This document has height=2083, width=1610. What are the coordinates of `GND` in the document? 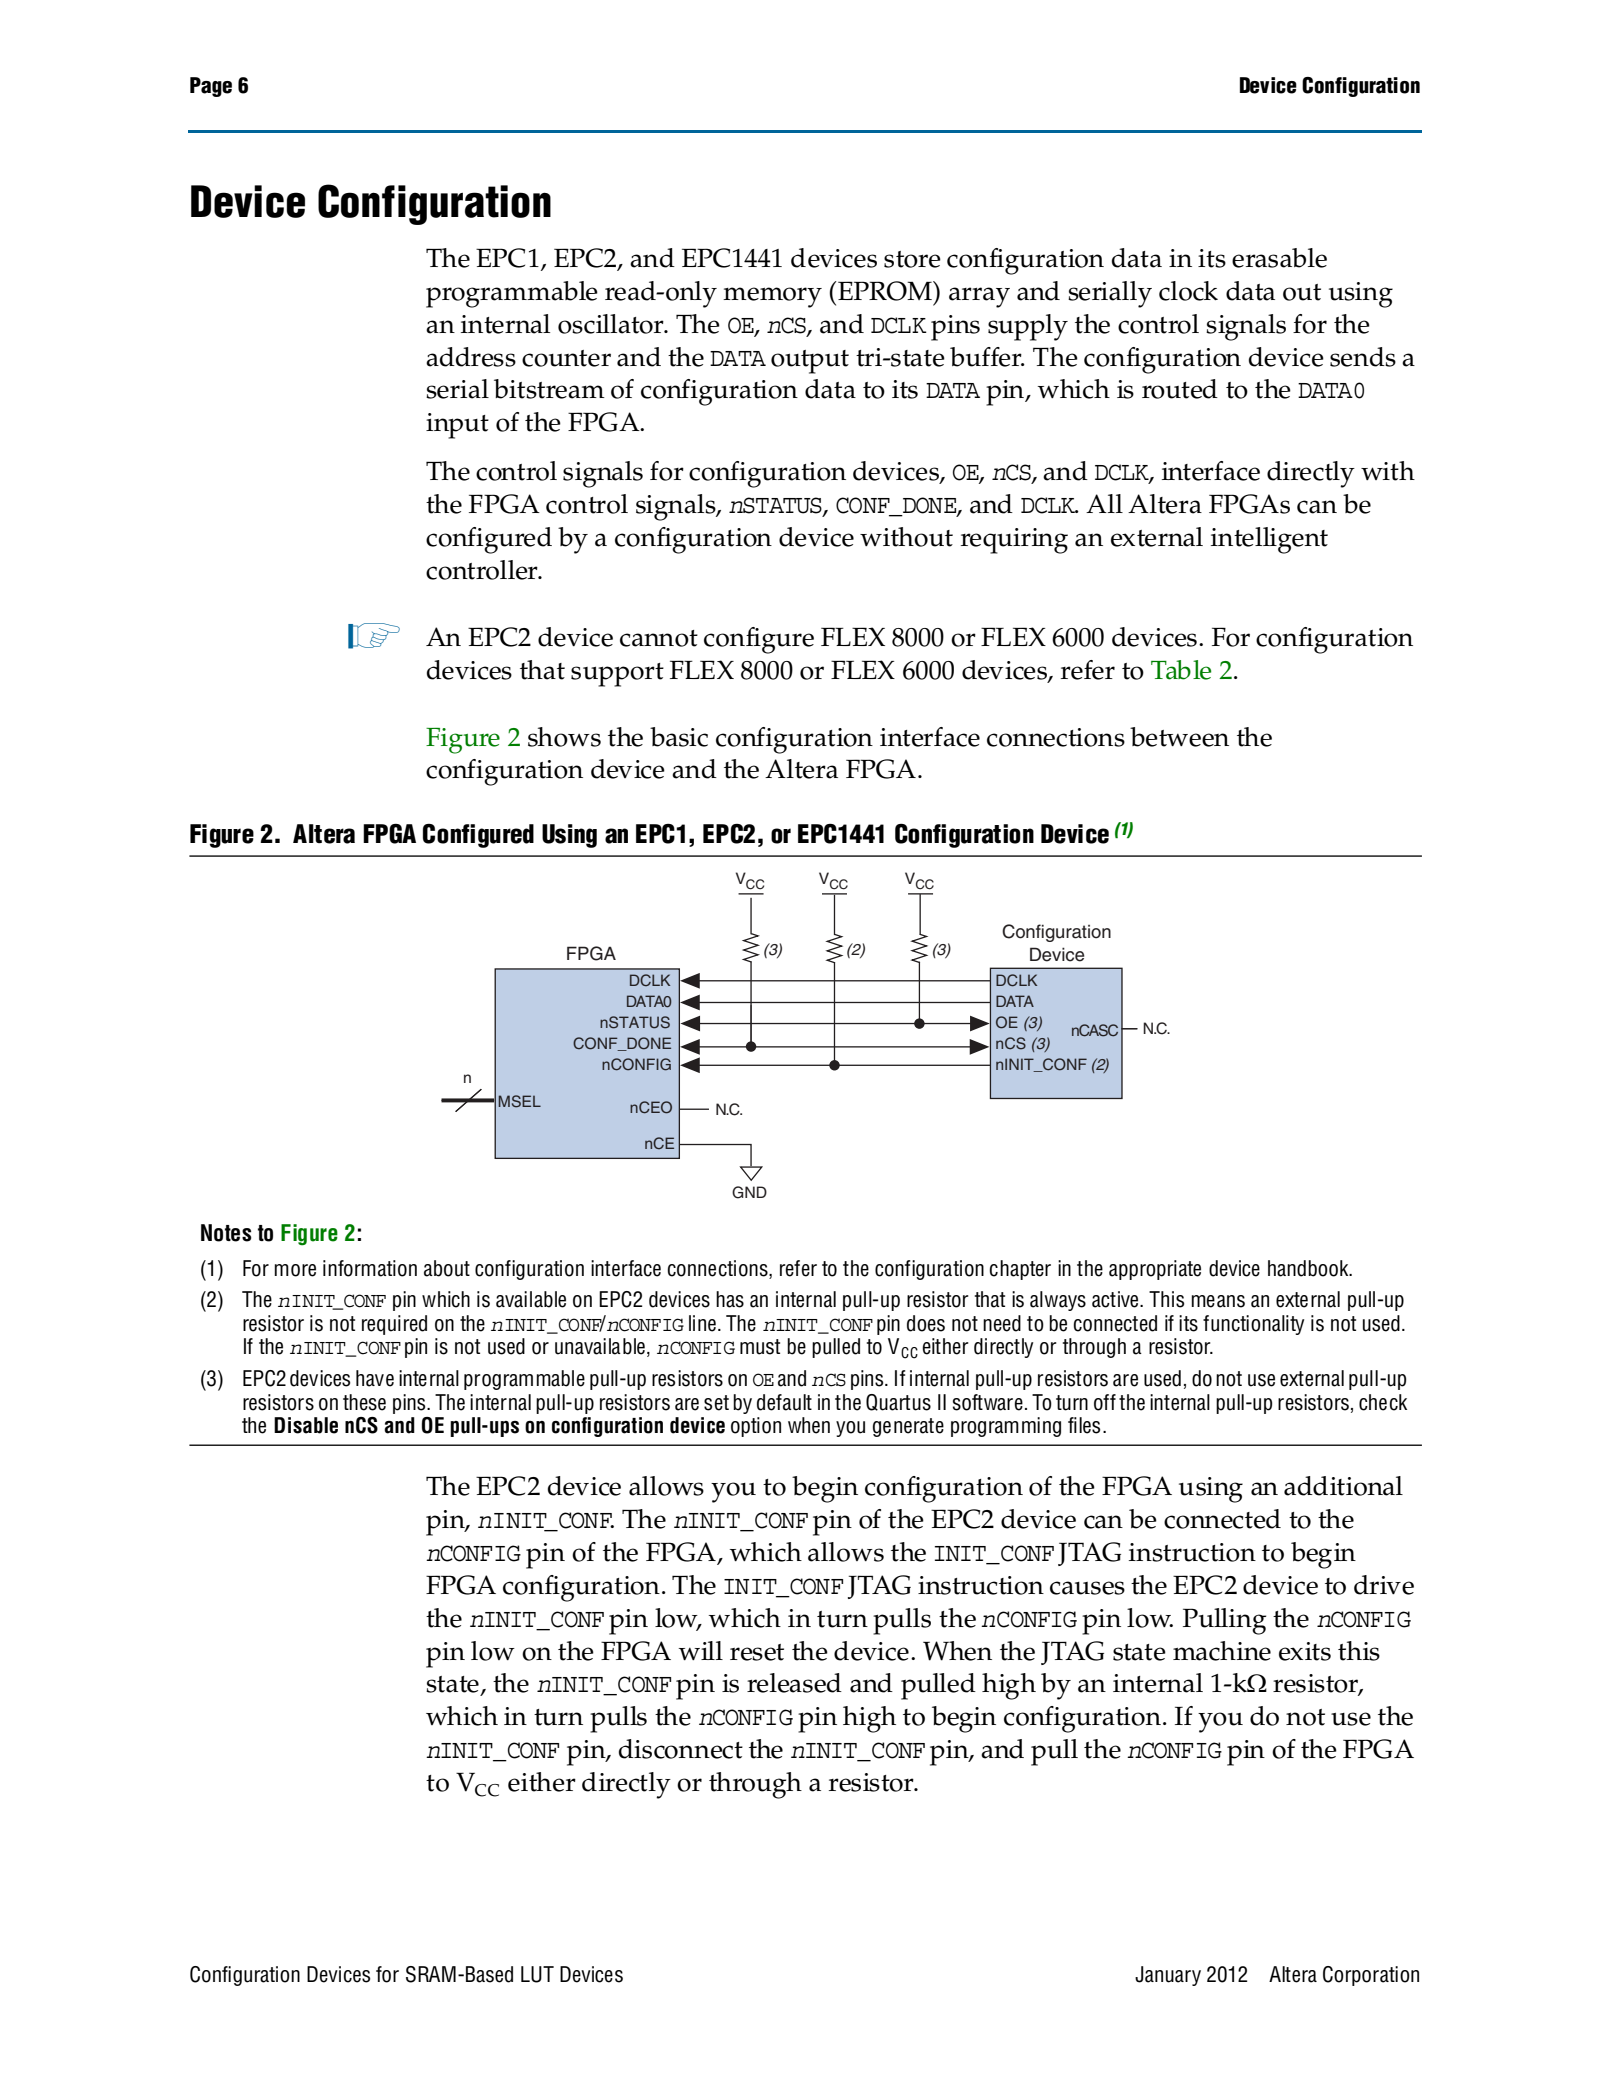 It's located at (749, 1192).
